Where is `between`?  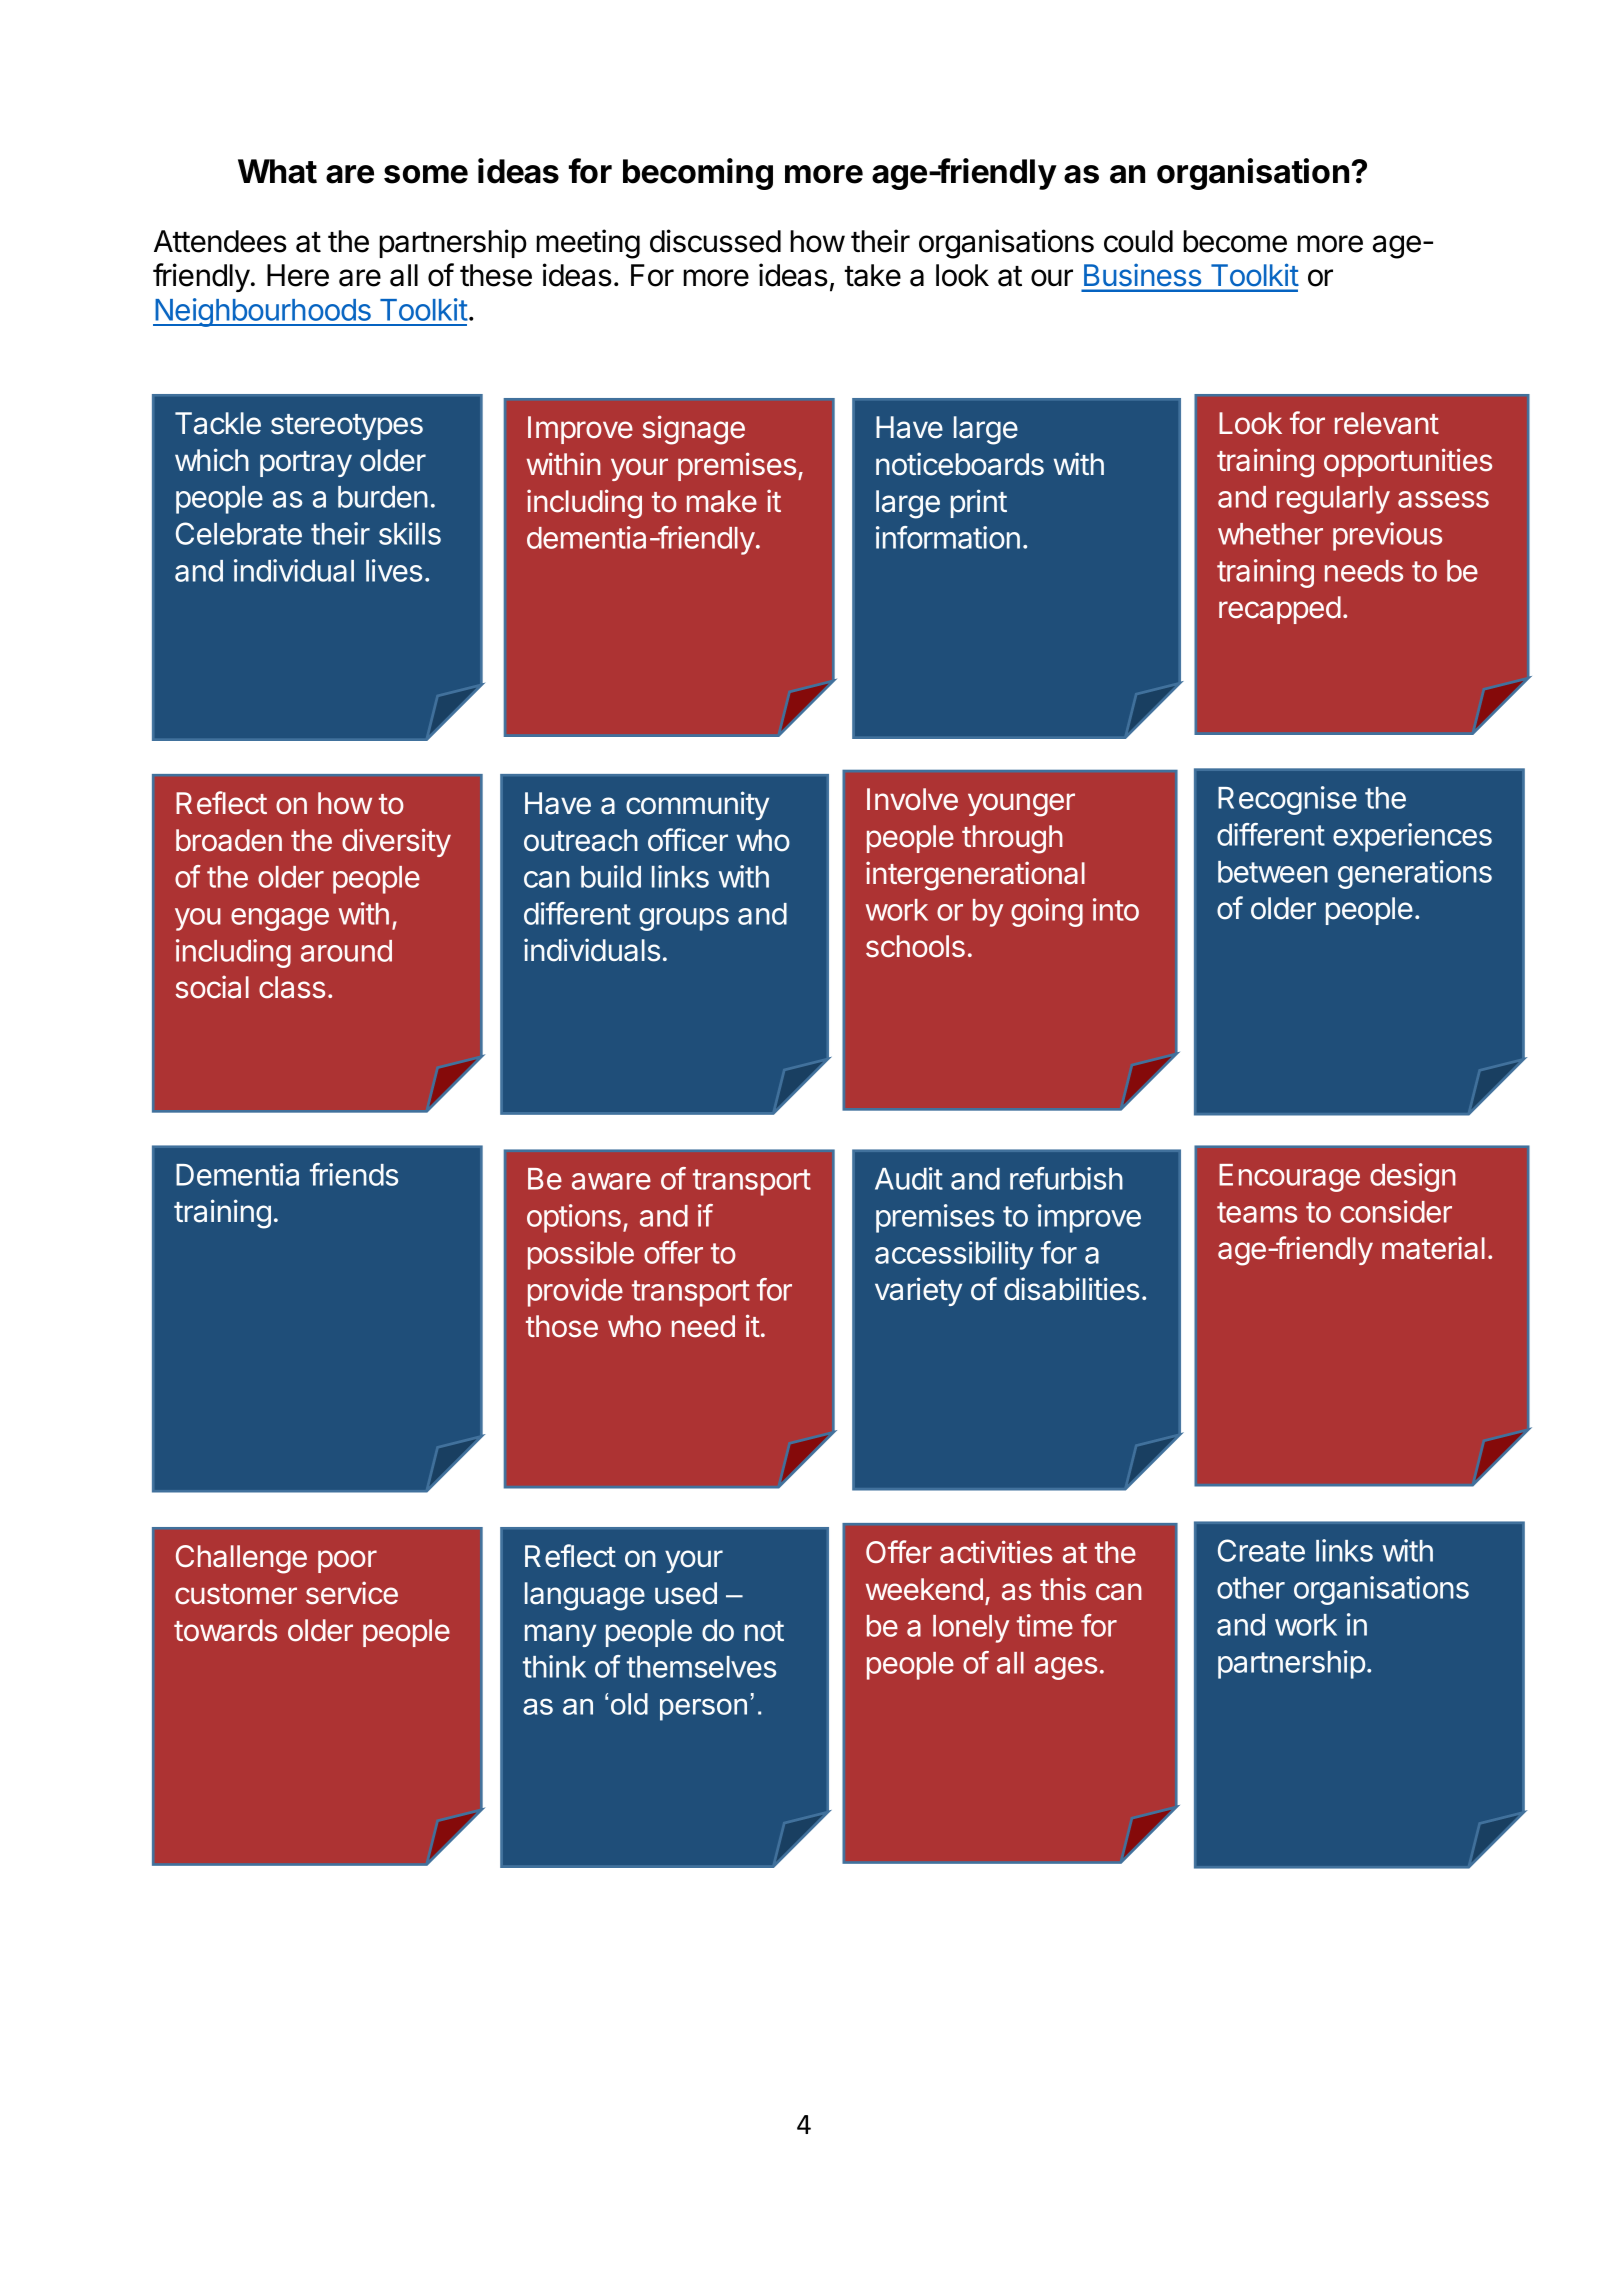 between is located at coordinates (1273, 872).
